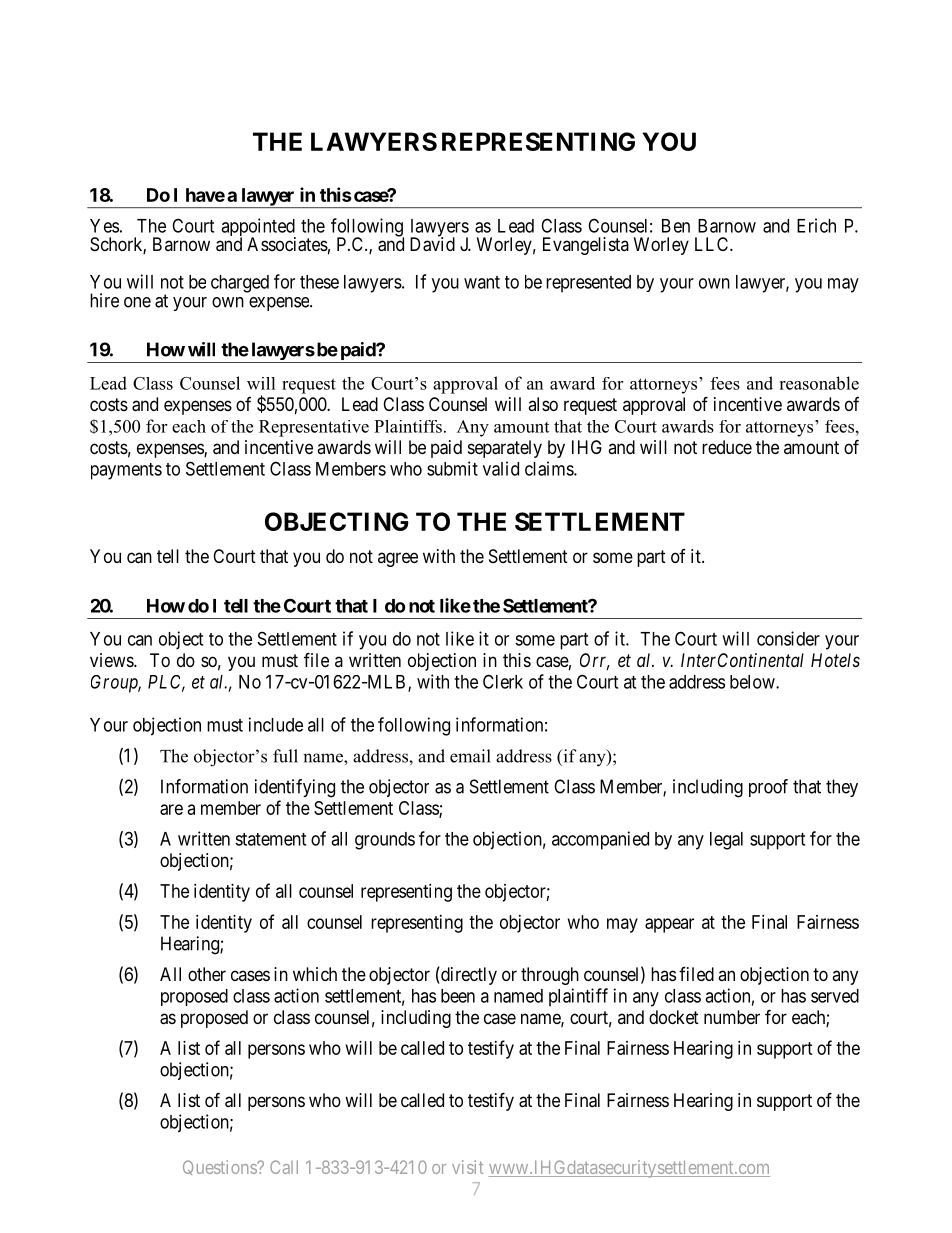 This screenshot has width=952, height=1233. What do you see at coordinates (126, 471) in the screenshot?
I see `payments` at bounding box center [126, 471].
